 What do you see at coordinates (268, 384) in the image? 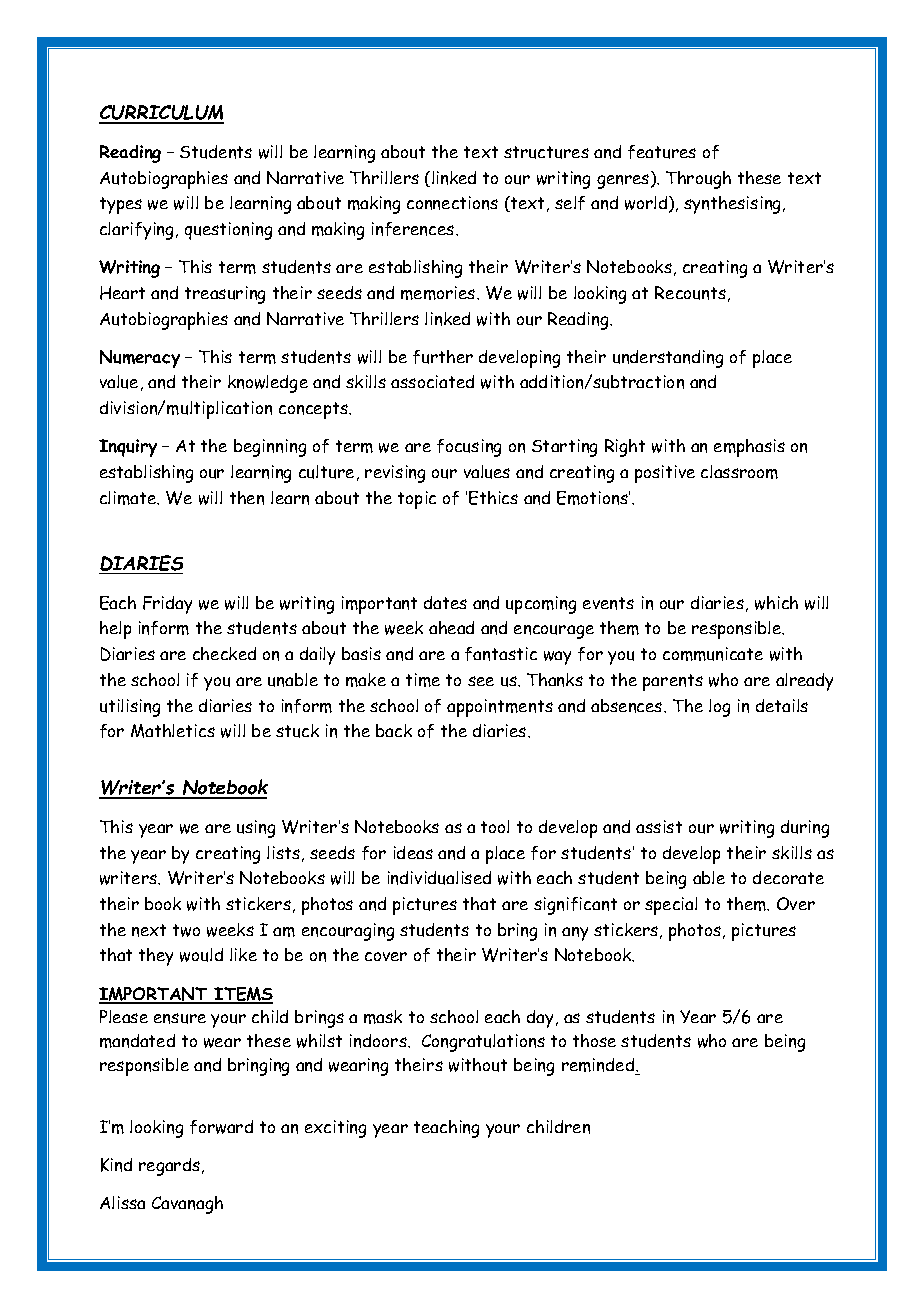
I see `knowledge` at bounding box center [268, 384].
